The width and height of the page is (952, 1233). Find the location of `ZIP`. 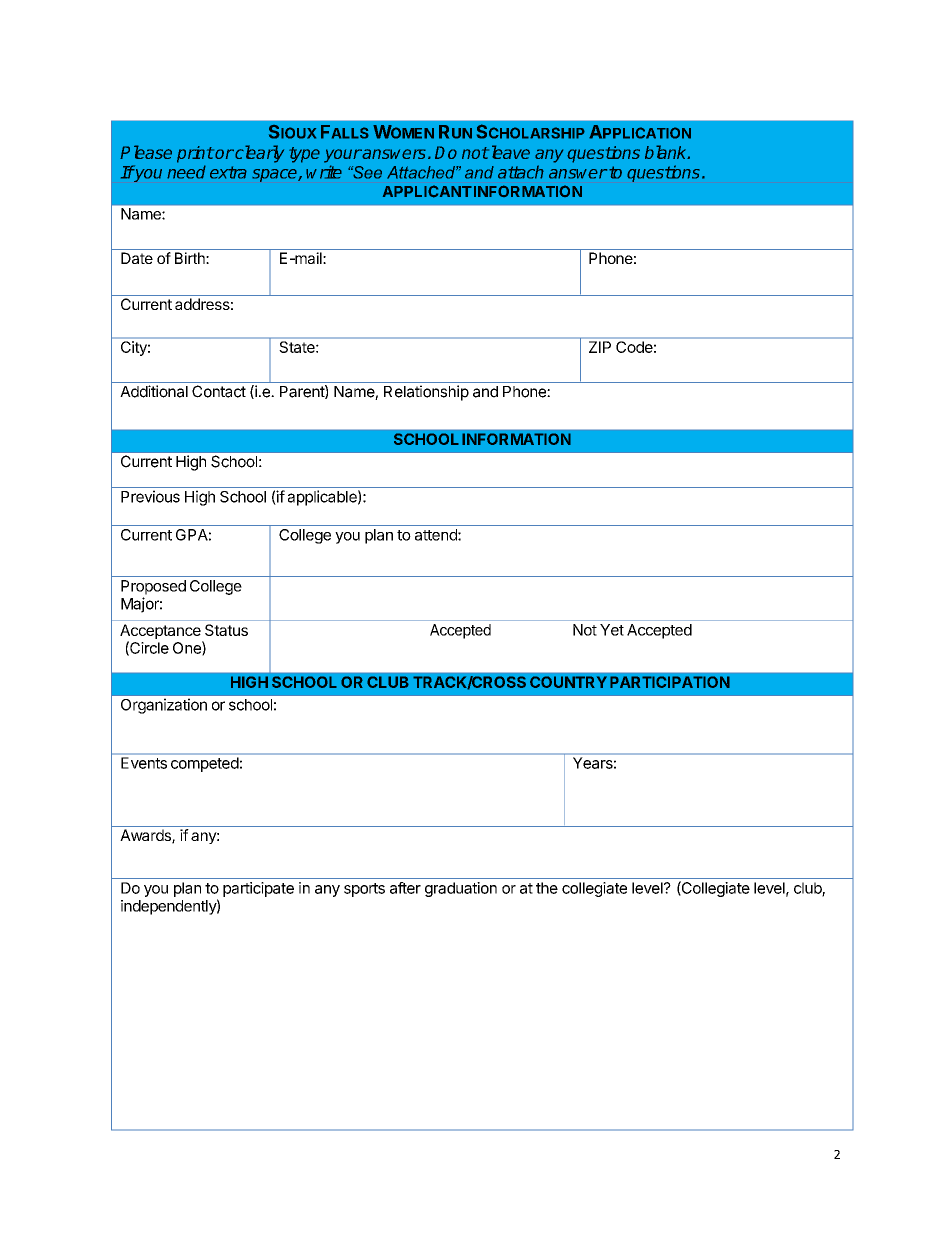

ZIP is located at coordinates (600, 347).
